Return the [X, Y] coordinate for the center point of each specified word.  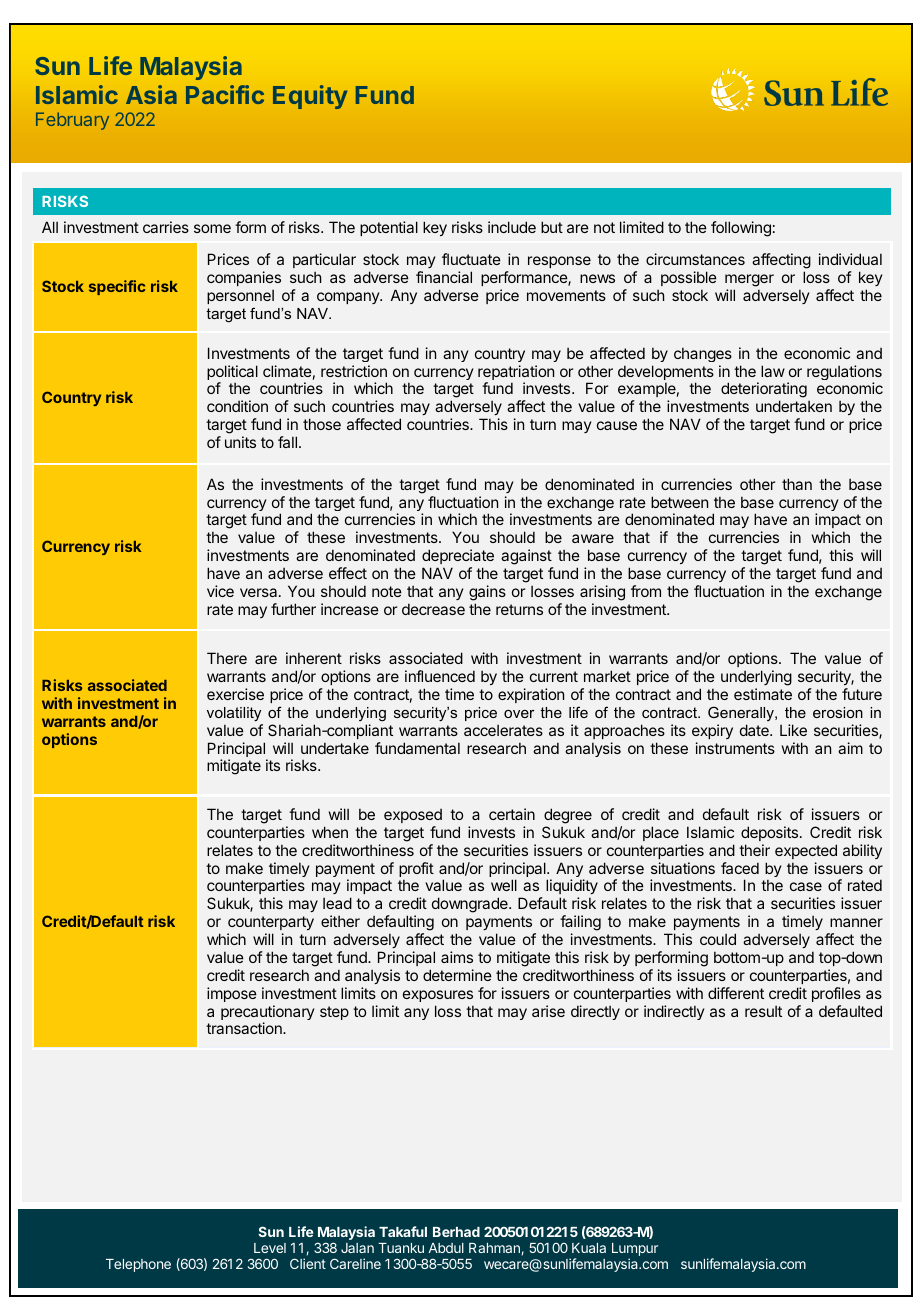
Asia [151, 94]
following [741, 229]
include [512, 227]
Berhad [456, 1232]
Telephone [138, 1265]
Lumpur [635, 1249]
